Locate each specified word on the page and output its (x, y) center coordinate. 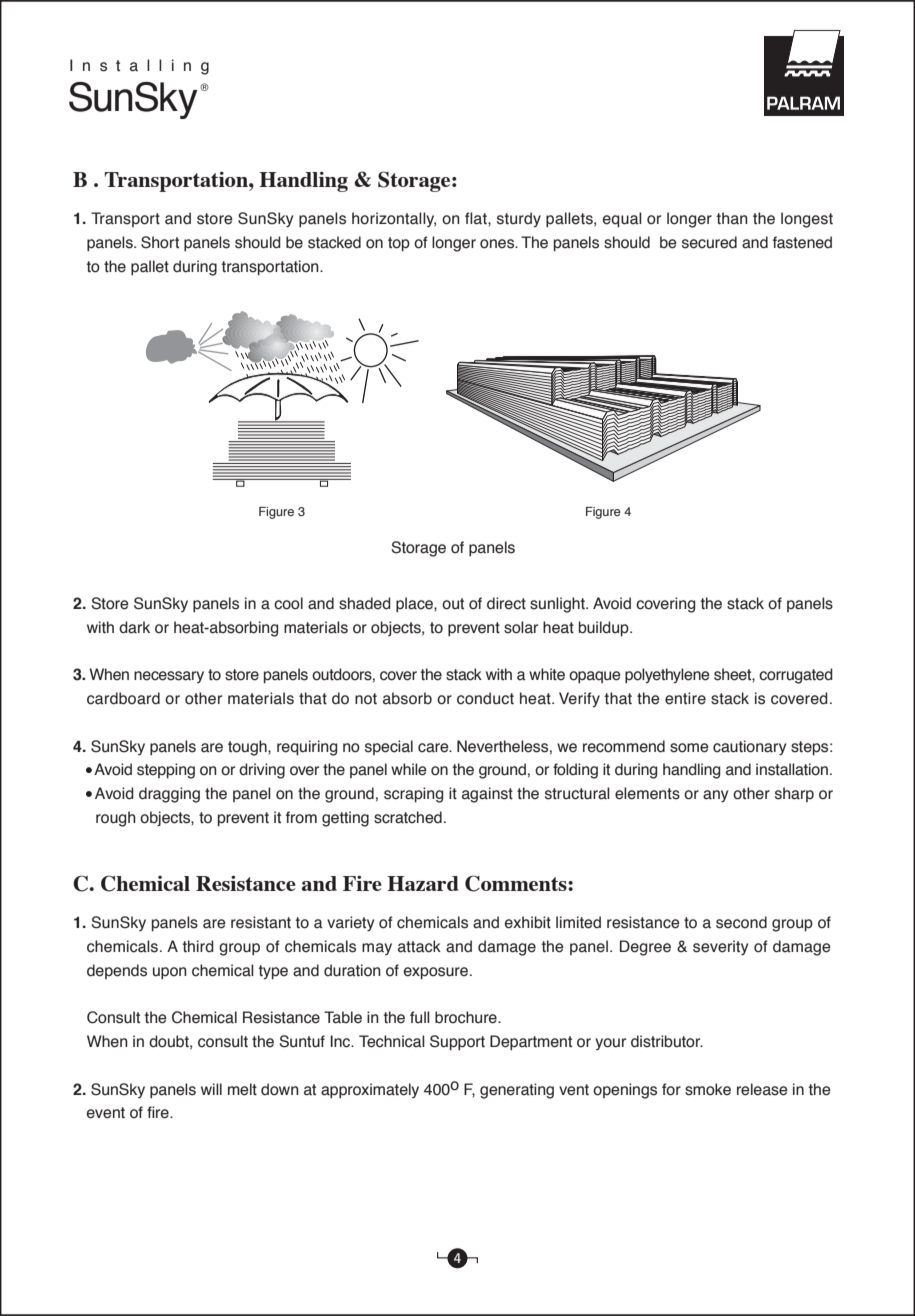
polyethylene (667, 676)
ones (498, 244)
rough (116, 819)
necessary (169, 677)
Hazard (423, 883)
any (715, 796)
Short (160, 242)
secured (709, 242)
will (211, 1089)
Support (457, 1043)
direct (506, 603)
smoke (708, 1089)
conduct (485, 698)
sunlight (558, 605)
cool (288, 603)
